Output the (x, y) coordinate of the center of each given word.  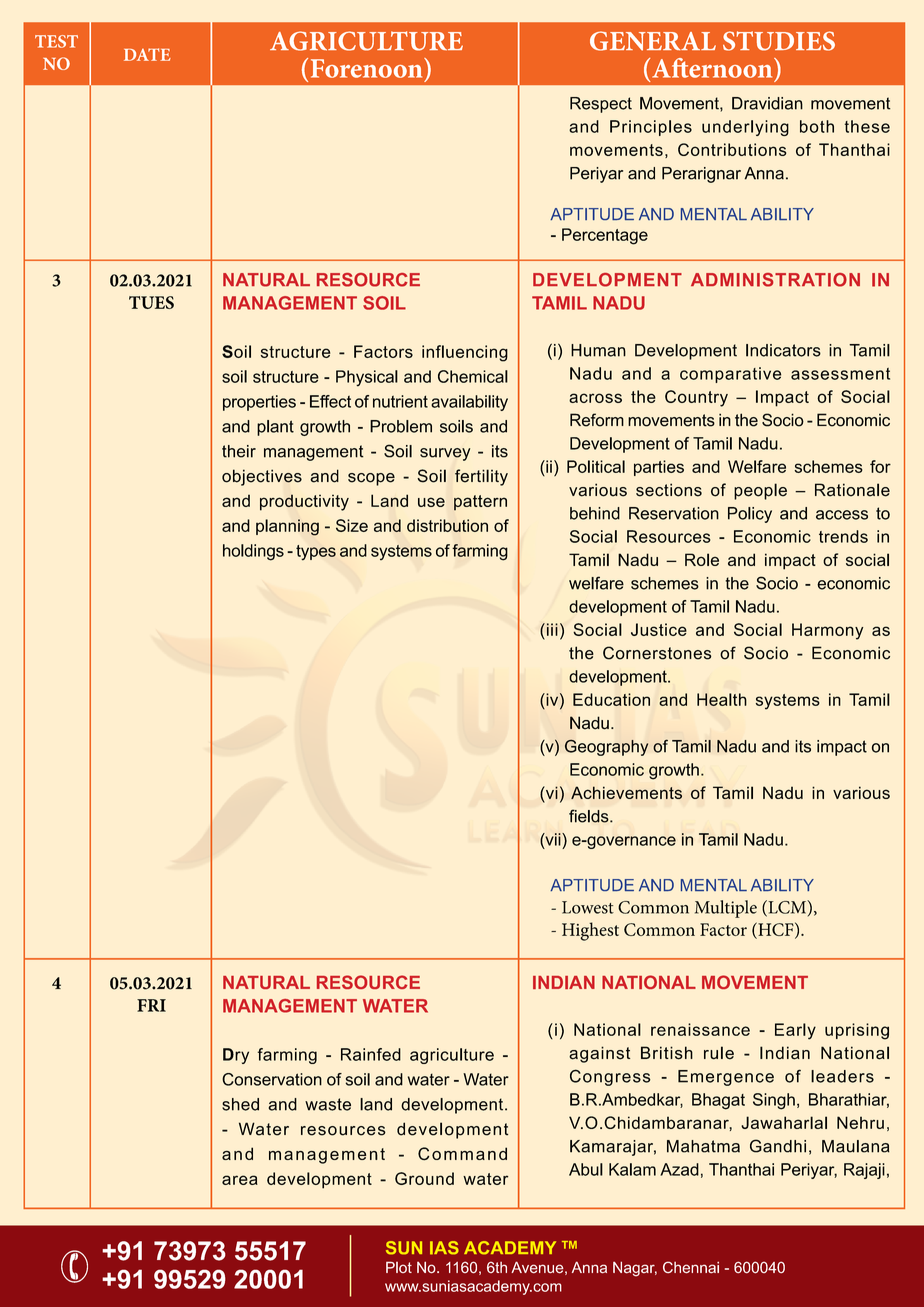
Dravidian (767, 103)
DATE (147, 54)
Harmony (827, 631)
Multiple (726, 909)
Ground (424, 1178)
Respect (601, 105)
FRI (151, 1005)
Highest (590, 931)
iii (552, 629)
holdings (253, 552)
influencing (465, 353)
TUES (151, 302)
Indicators (783, 350)
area (240, 1180)
